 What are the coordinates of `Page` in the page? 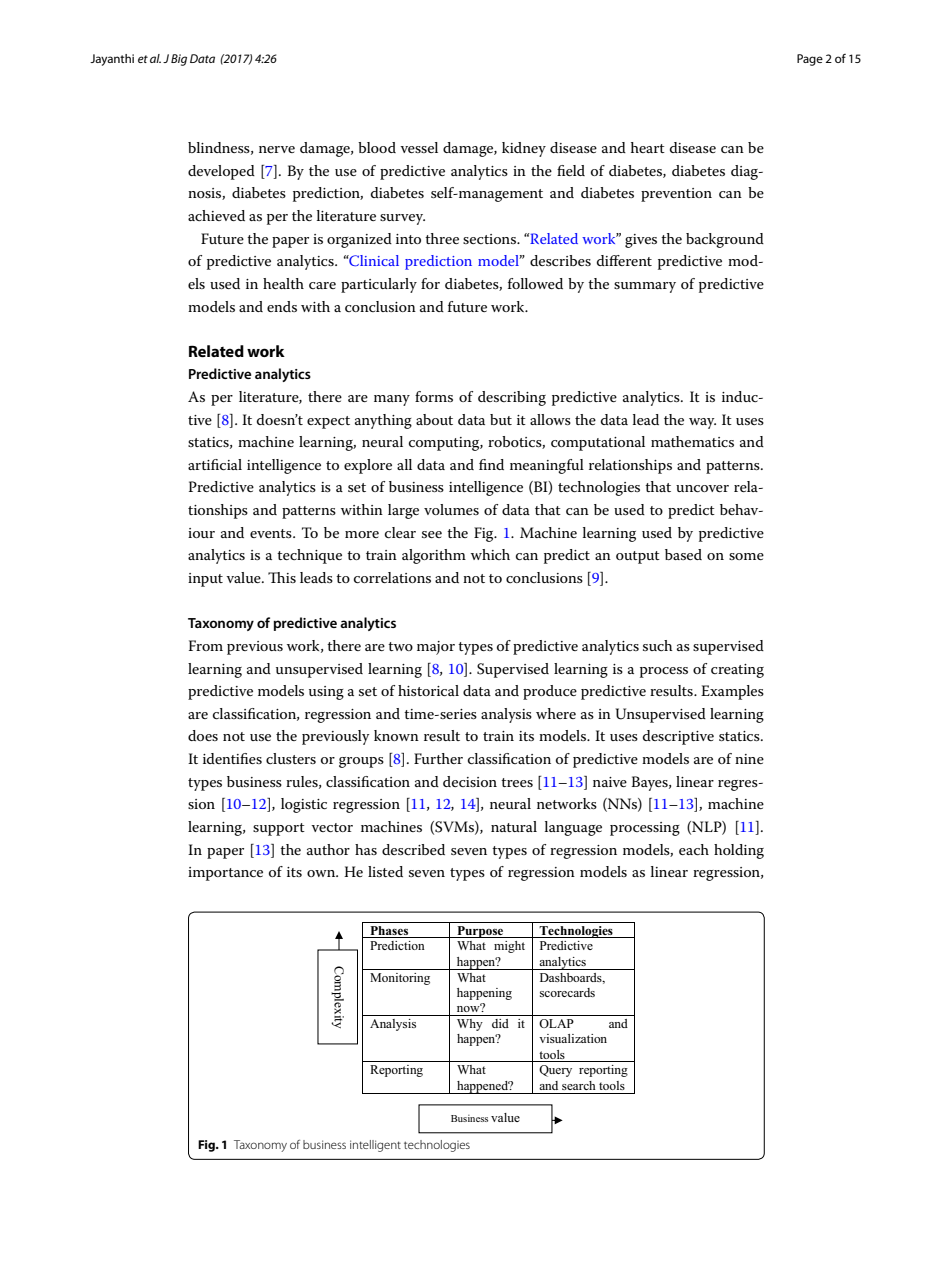 It's located at (810, 60).
